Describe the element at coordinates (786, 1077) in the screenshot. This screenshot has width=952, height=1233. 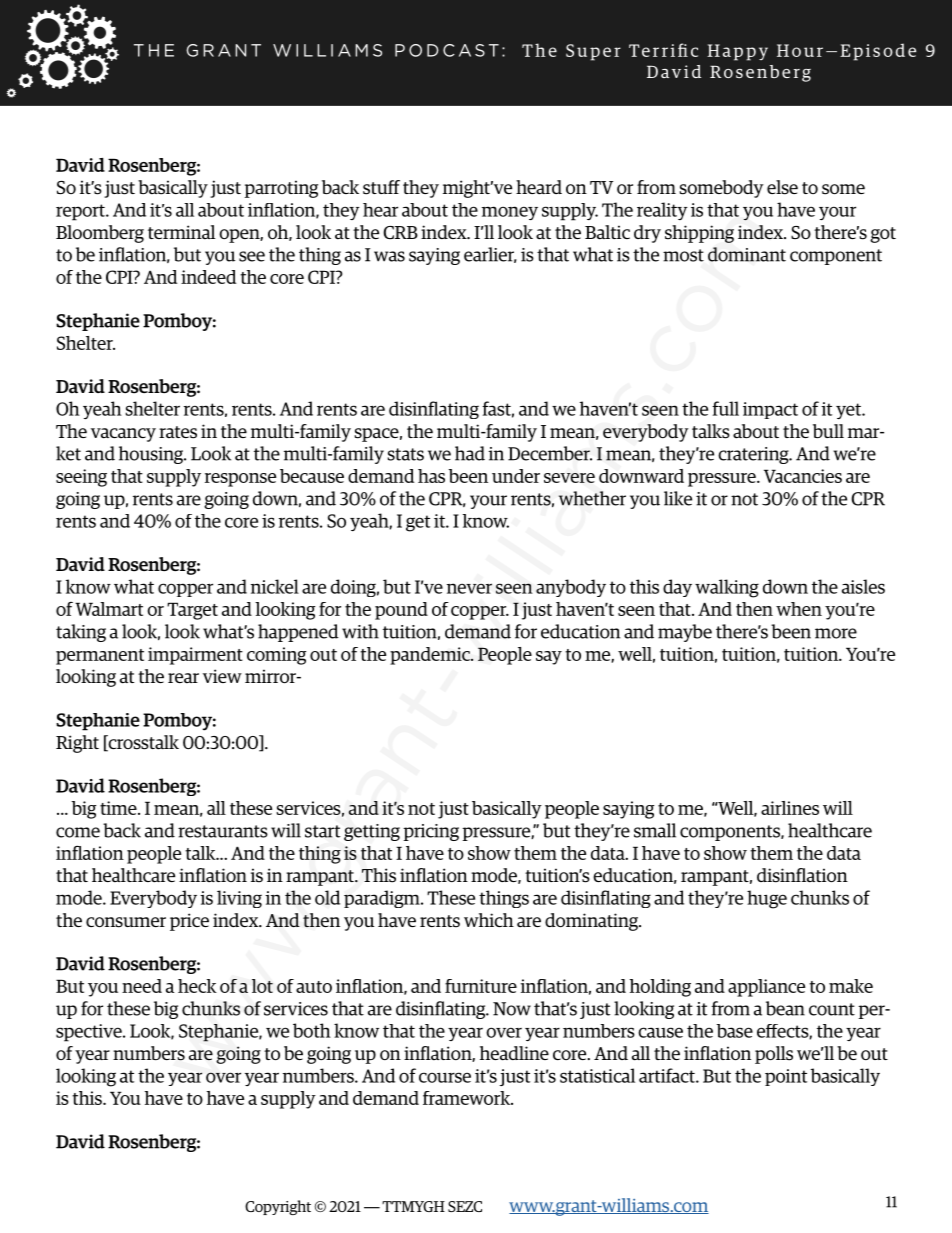
I see `point` at that location.
